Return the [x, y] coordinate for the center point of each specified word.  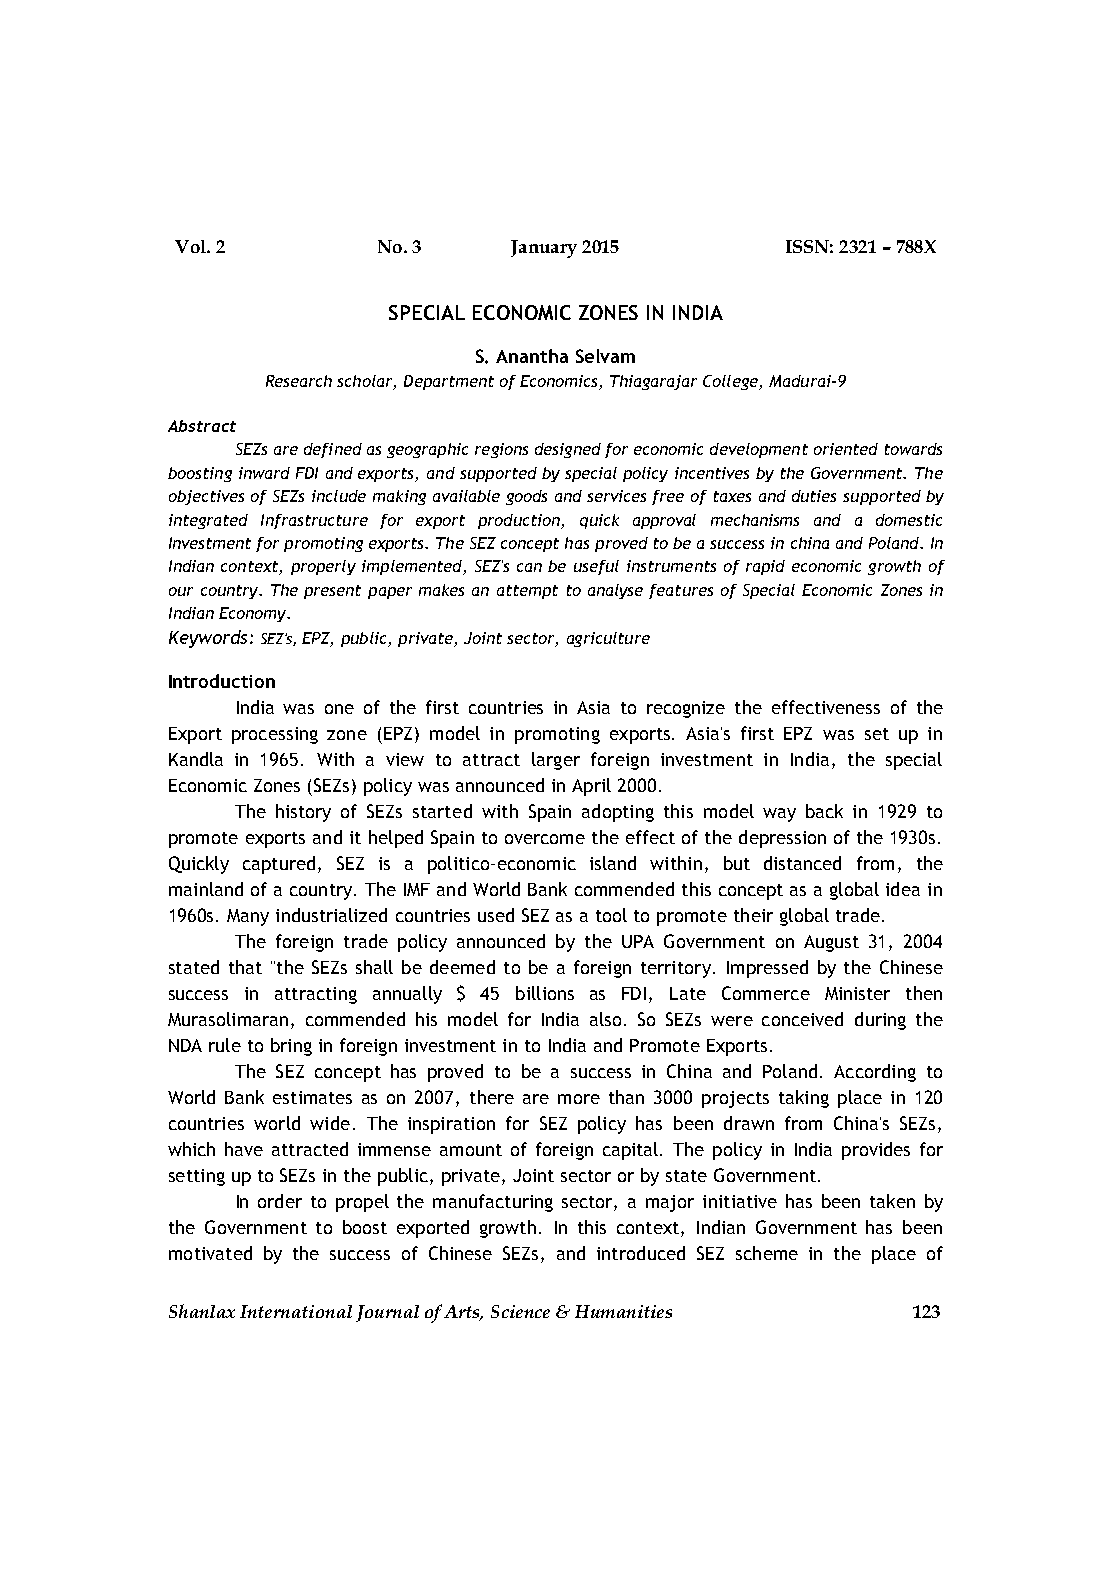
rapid [765, 567]
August [831, 943]
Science [520, 1311]
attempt [527, 592]
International [296, 1311]
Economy [254, 614]
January [544, 249]
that [245, 967]
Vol [191, 246]
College [731, 382]
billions [545, 993]
